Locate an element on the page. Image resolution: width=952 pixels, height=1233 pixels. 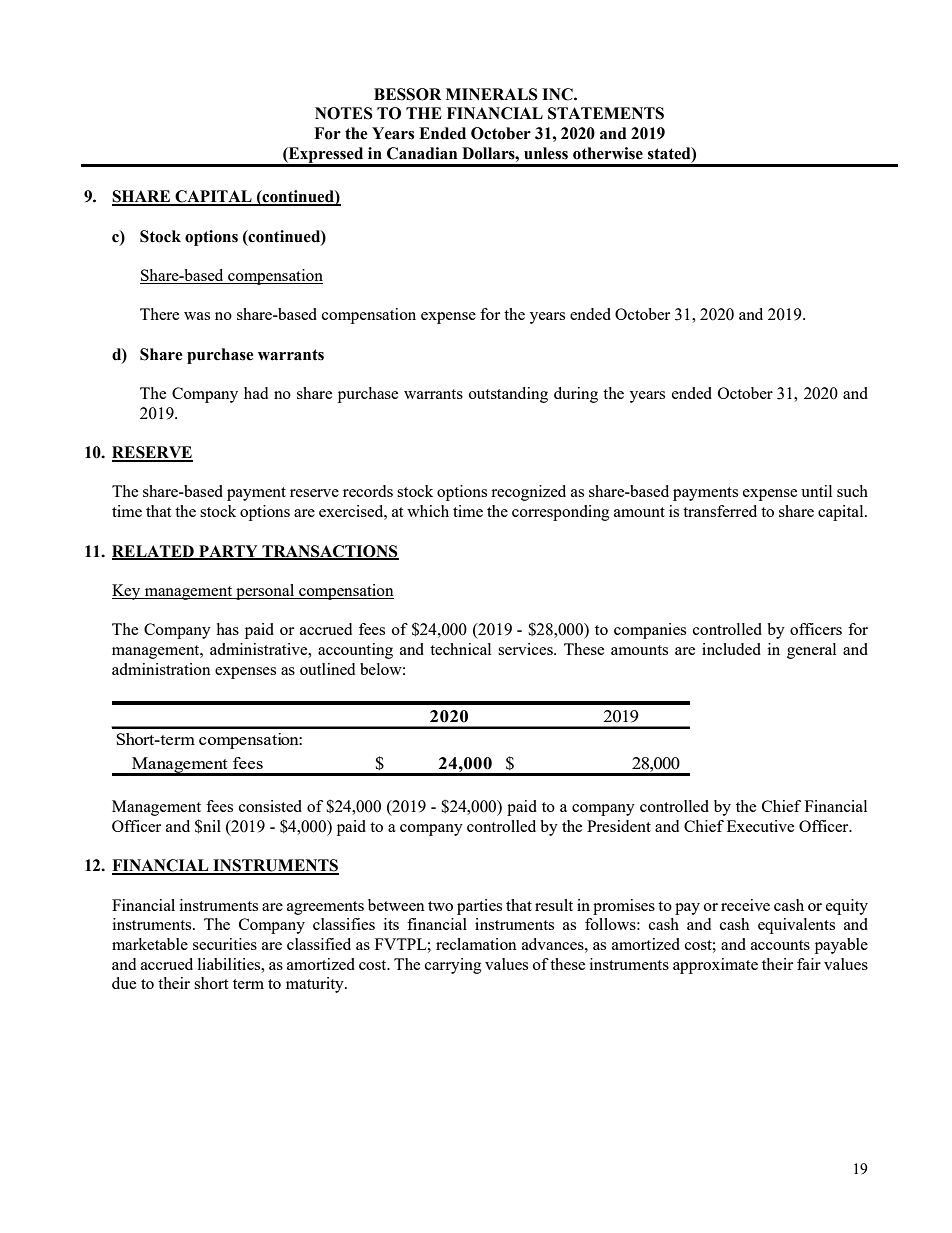
was is located at coordinates (197, 316).
